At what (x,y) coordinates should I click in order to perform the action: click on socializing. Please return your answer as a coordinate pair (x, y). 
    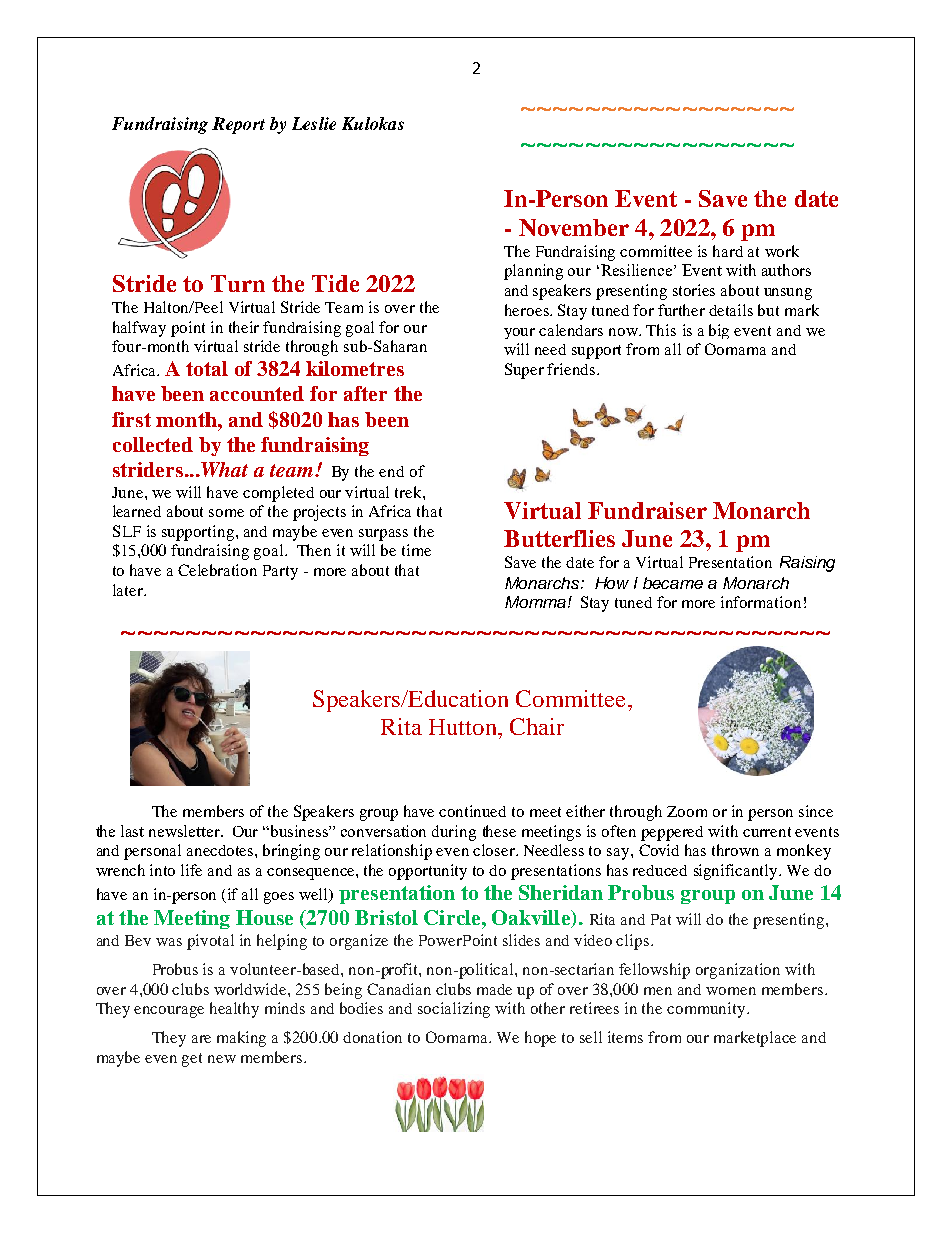
    Looking at the image, I should click on (454, 1010).
